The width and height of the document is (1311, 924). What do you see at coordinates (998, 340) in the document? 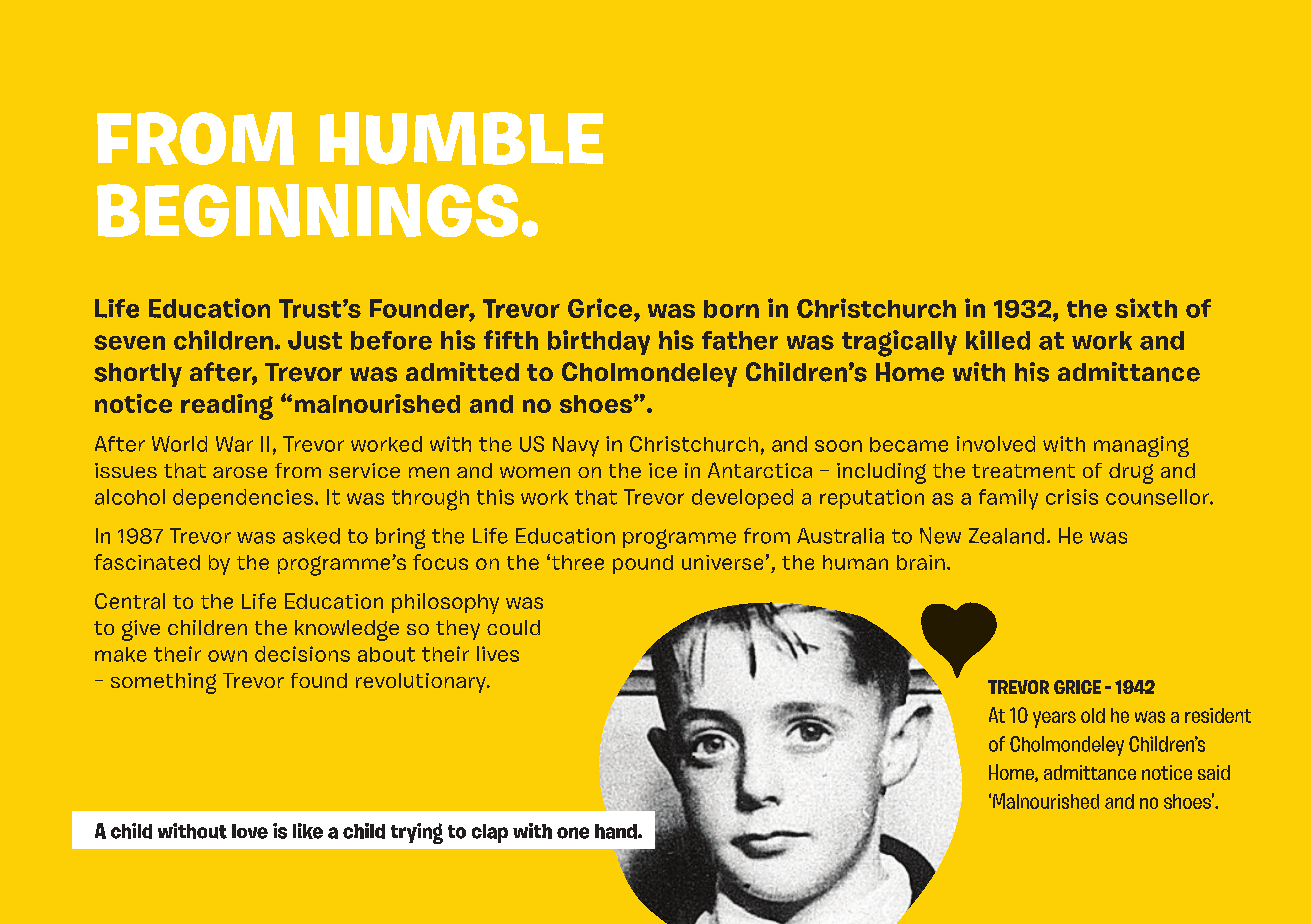
I see `killed` at bounding box center [998, 340].
